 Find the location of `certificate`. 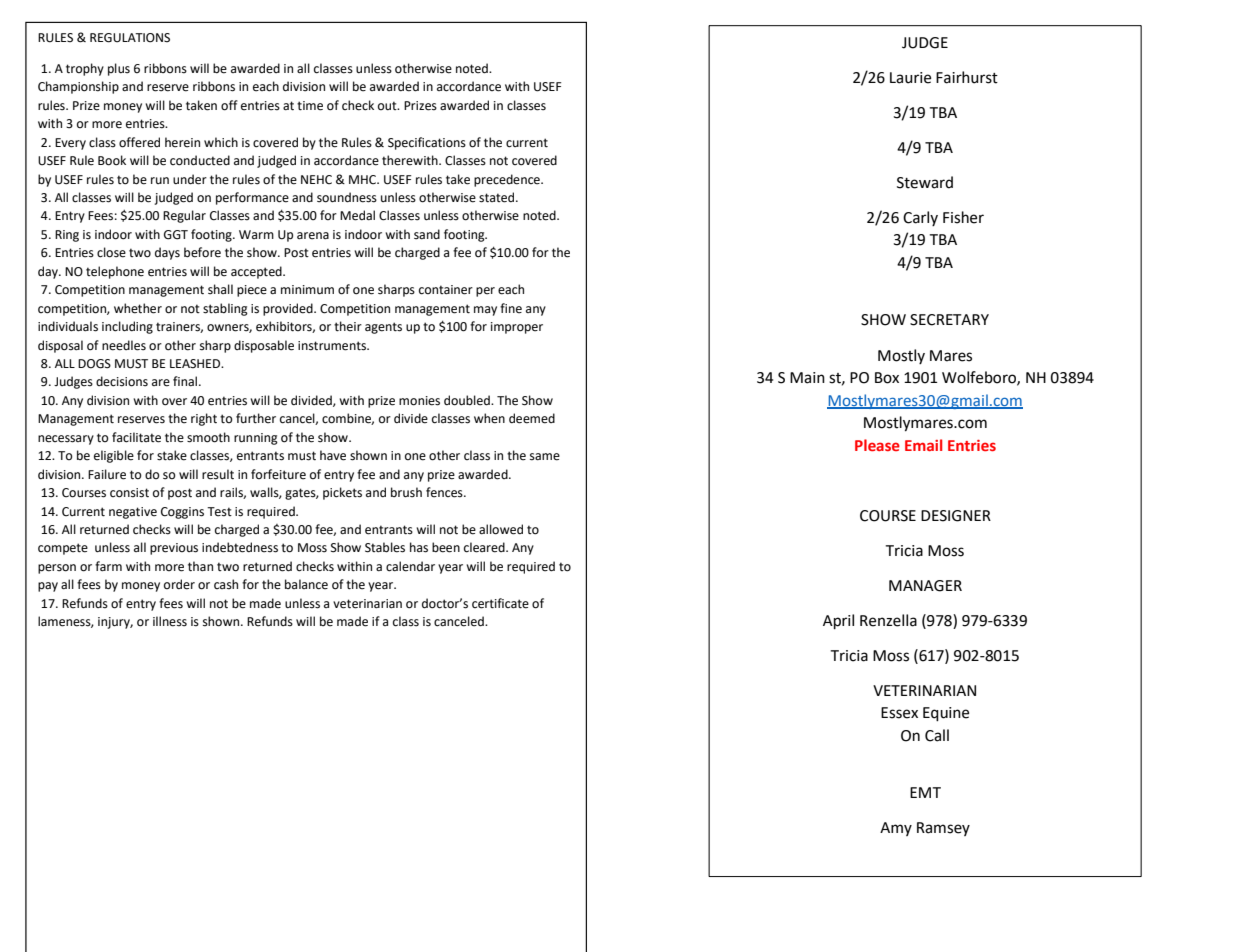

certificate is located at coordinates (500, 603).
